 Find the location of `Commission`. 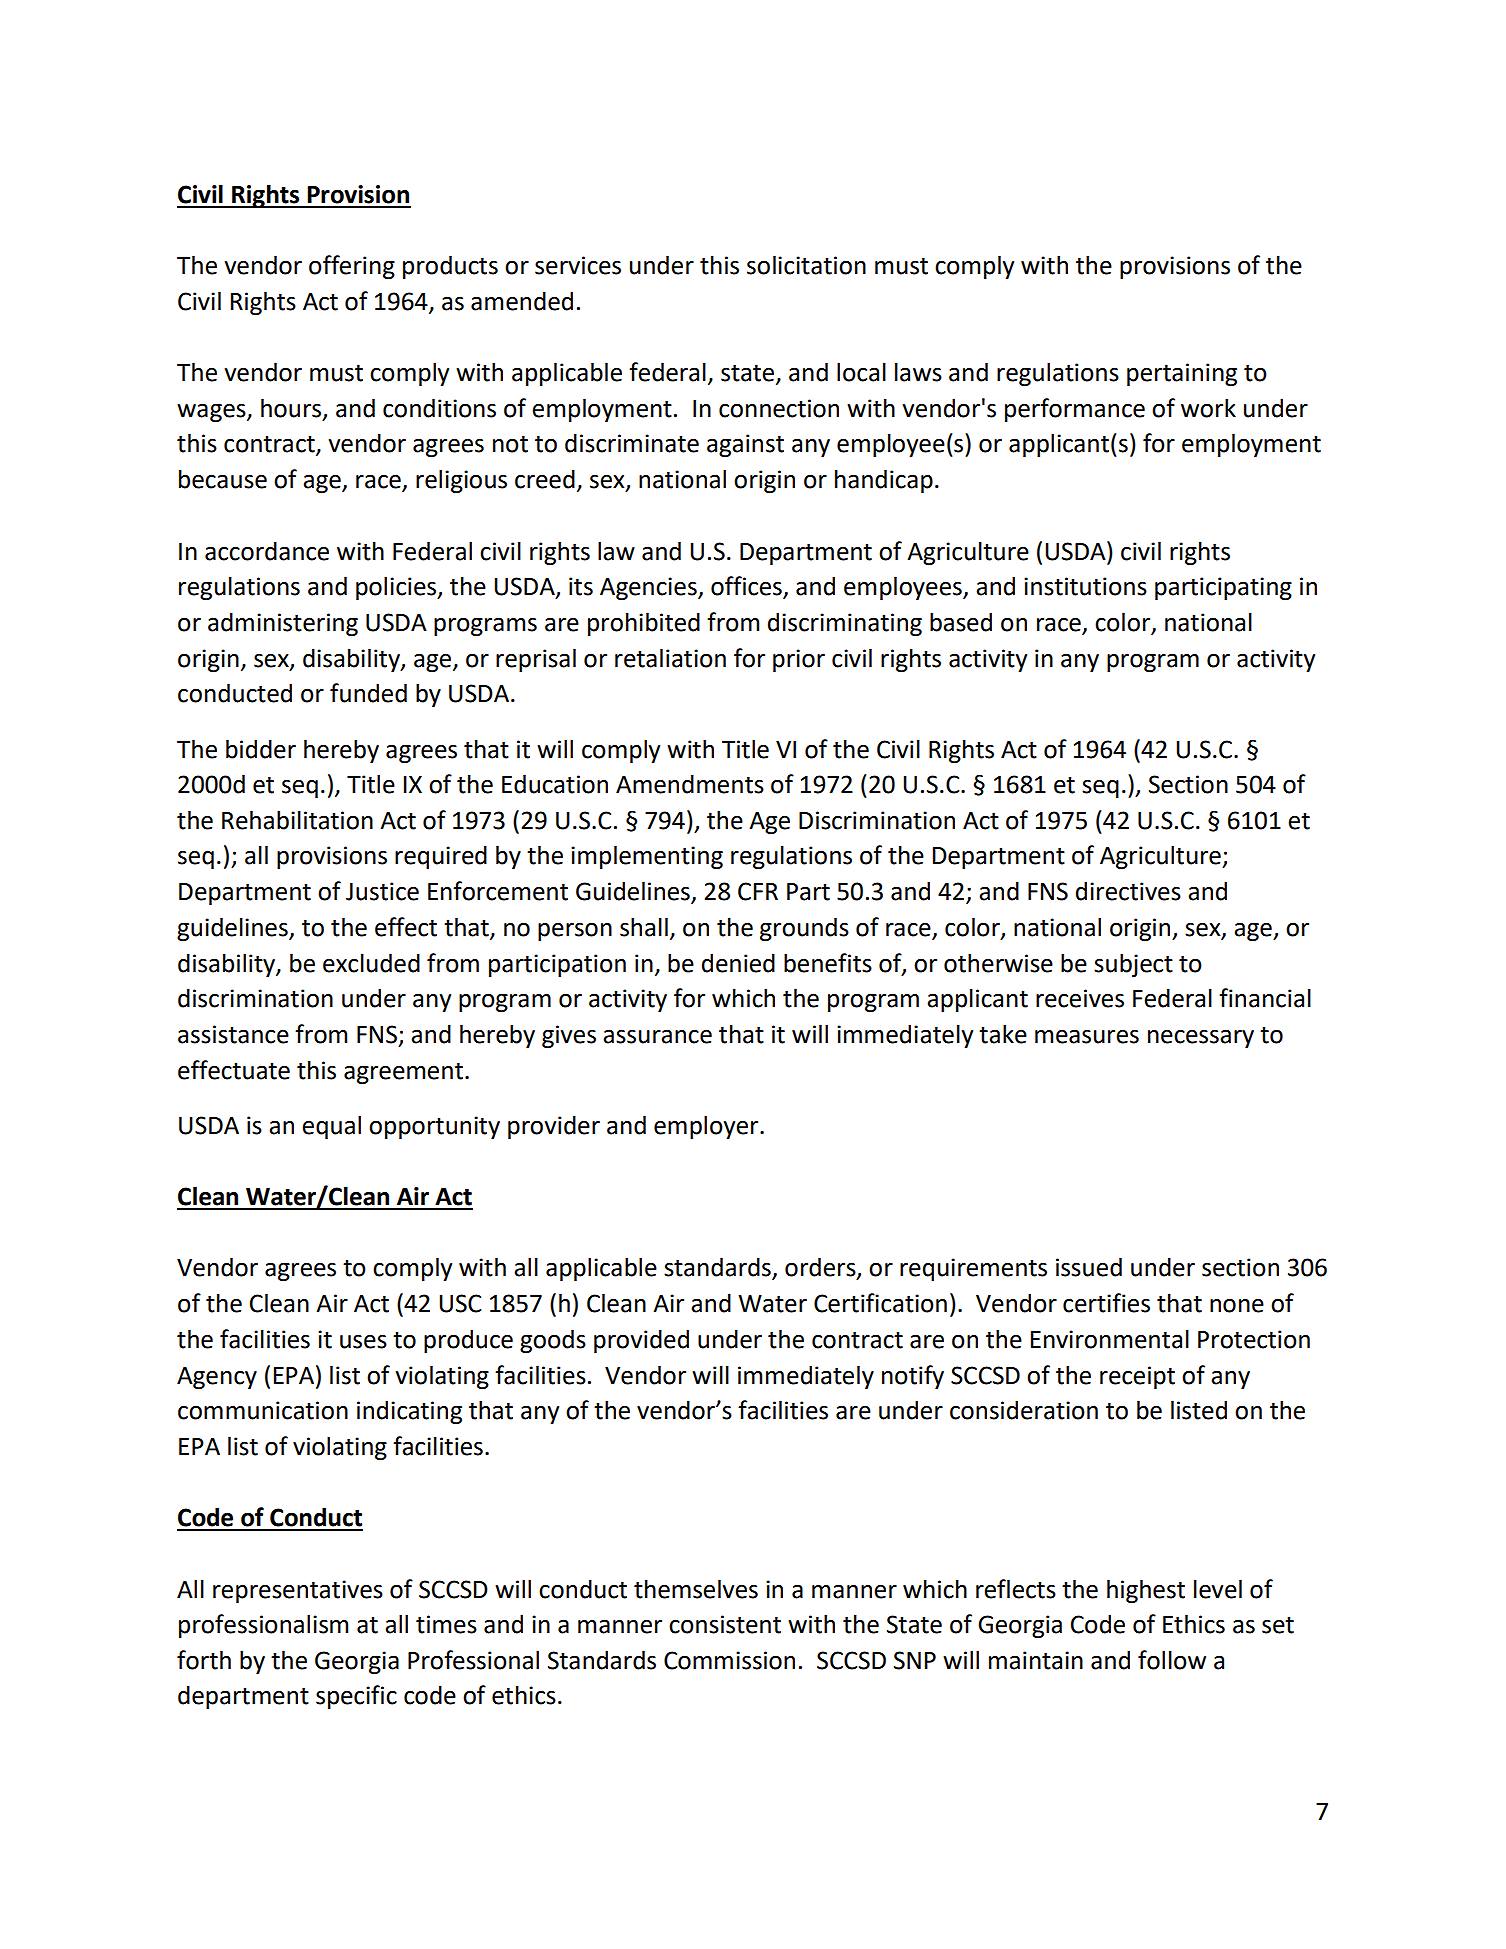

Commission is located at coordinates (729, 1660).
